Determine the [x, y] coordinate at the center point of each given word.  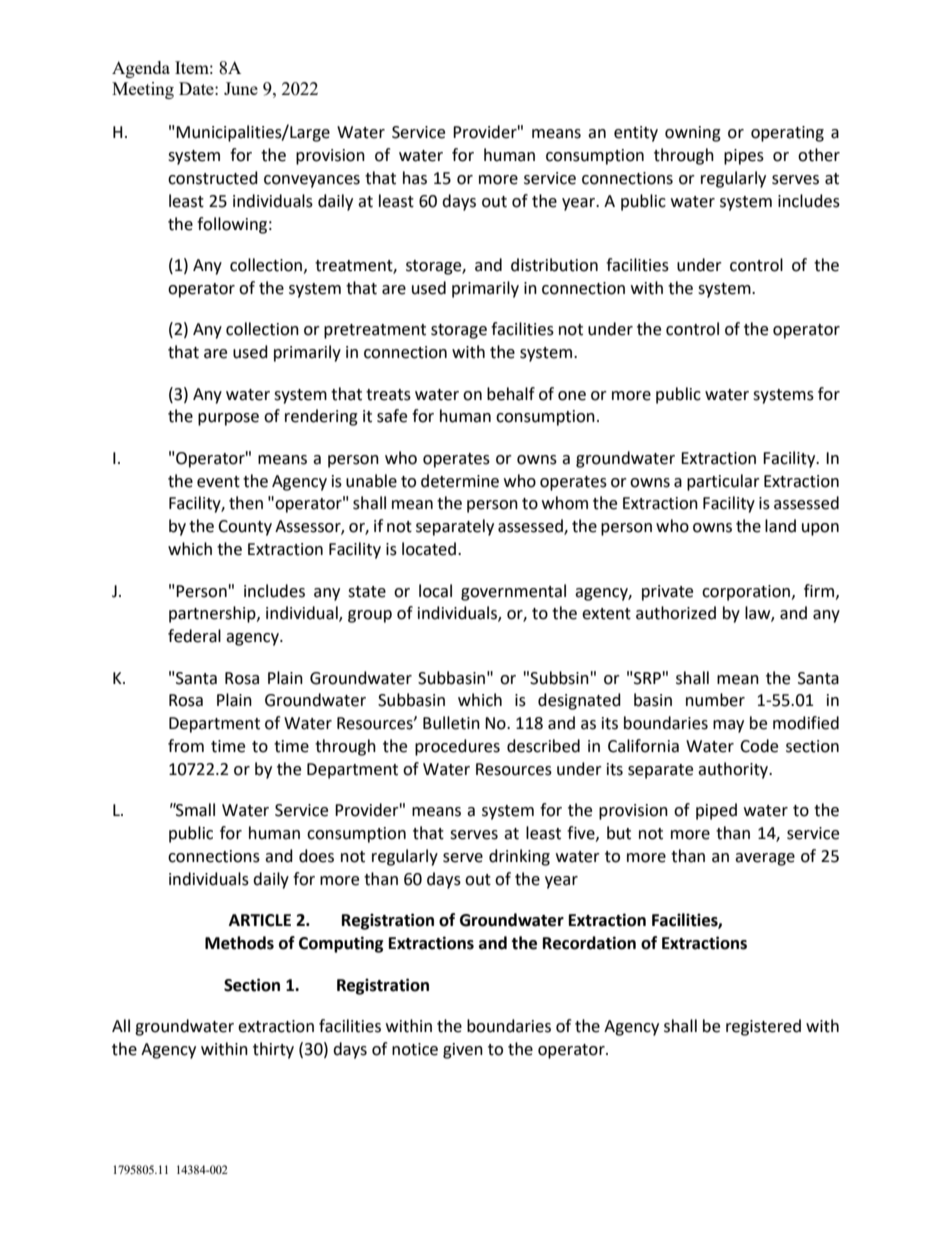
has [415, 178]
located [430, 549]
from [186, 746]
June [241, 88]
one [572, 396]
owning [693, 134]
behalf [511, 394]
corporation [747, 593]
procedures [457, 747]
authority [734, 770]
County [245, 528]
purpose [228, 419]
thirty [273, 1050]
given [463, 1051]
